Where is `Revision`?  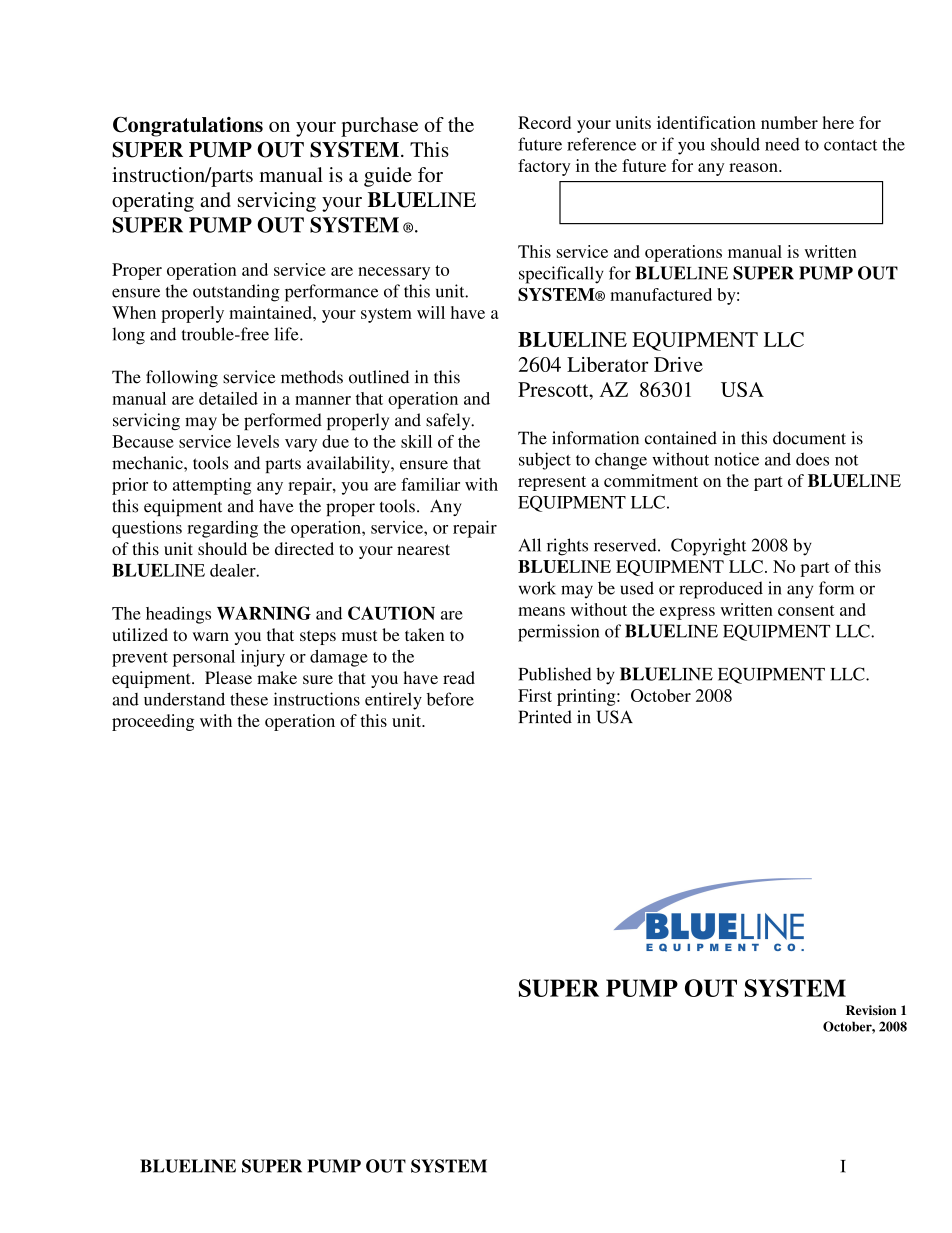 Revision is located at coordinates (871, 1010).
